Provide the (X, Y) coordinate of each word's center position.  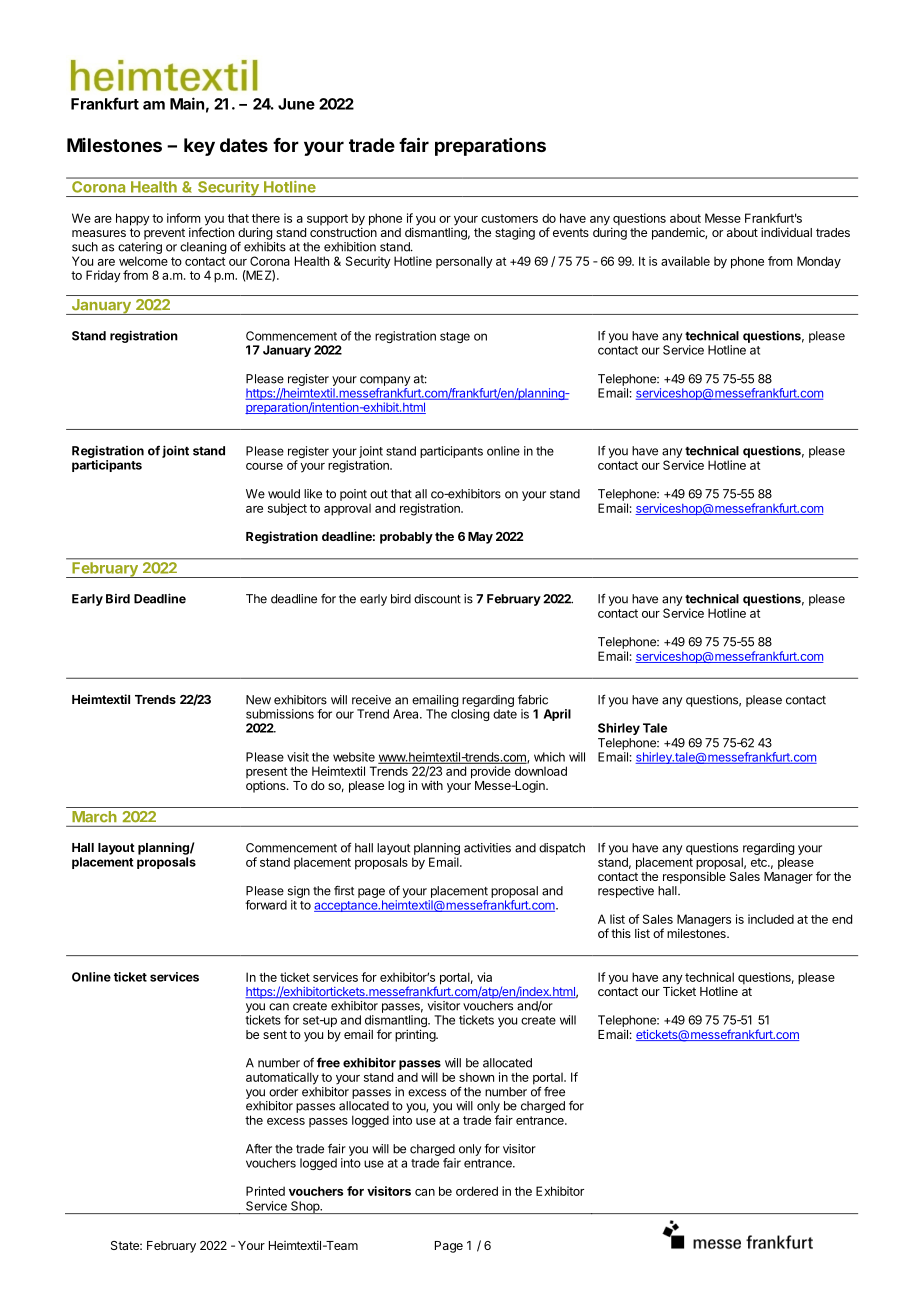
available (685, 261)
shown (476, 1077)
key (199, 147)
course (264, 466)
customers (509, 218)
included (771, 919)
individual (786, 232)
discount (437, 599)
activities (487, 848)
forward (266, 905)
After (259, 1148)
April (557, 715)
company (385, 381)
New (258, 700)
